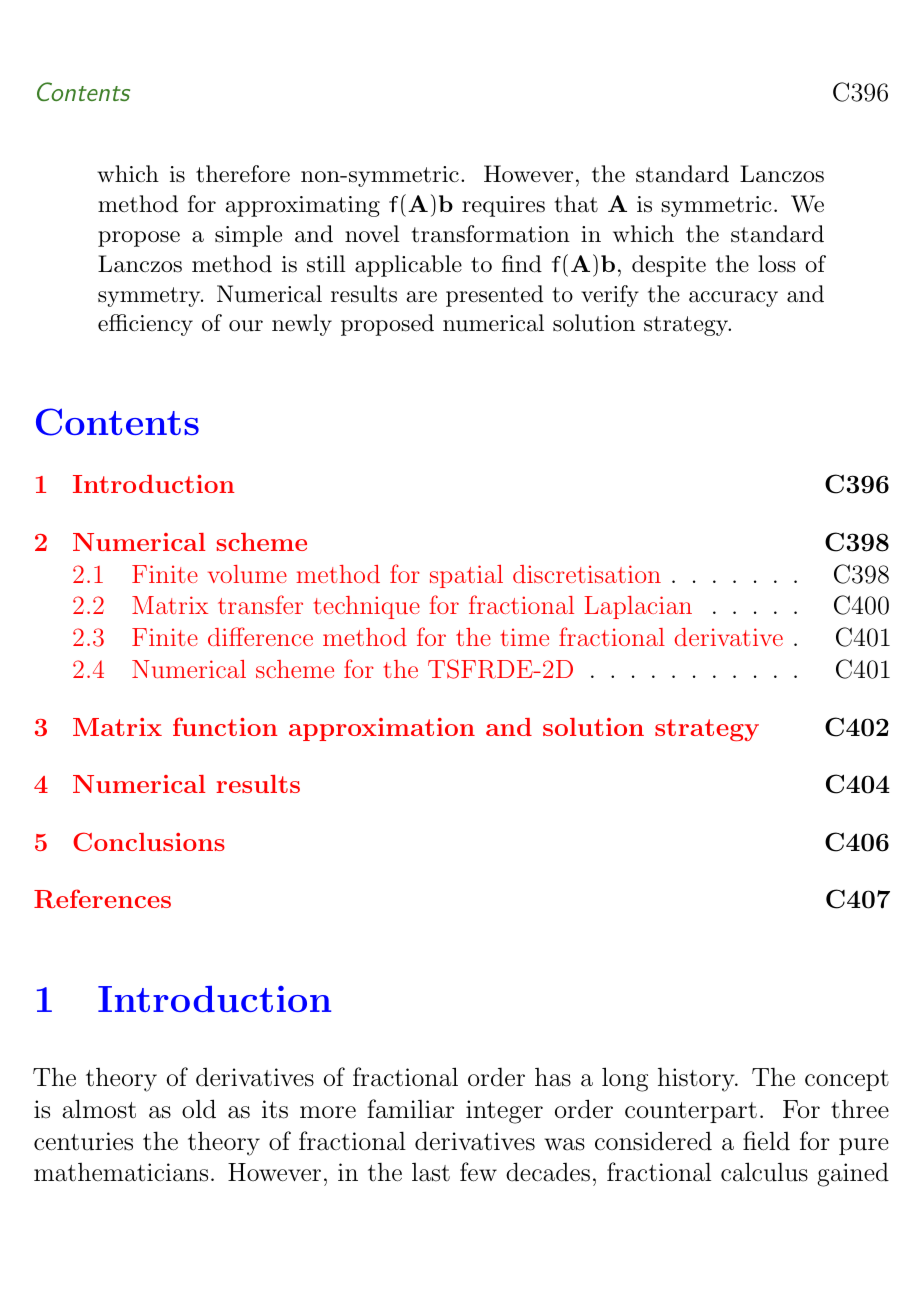 The width and height of the screenshot is (924, 1311). I want to click on time, so click(524, 637).
